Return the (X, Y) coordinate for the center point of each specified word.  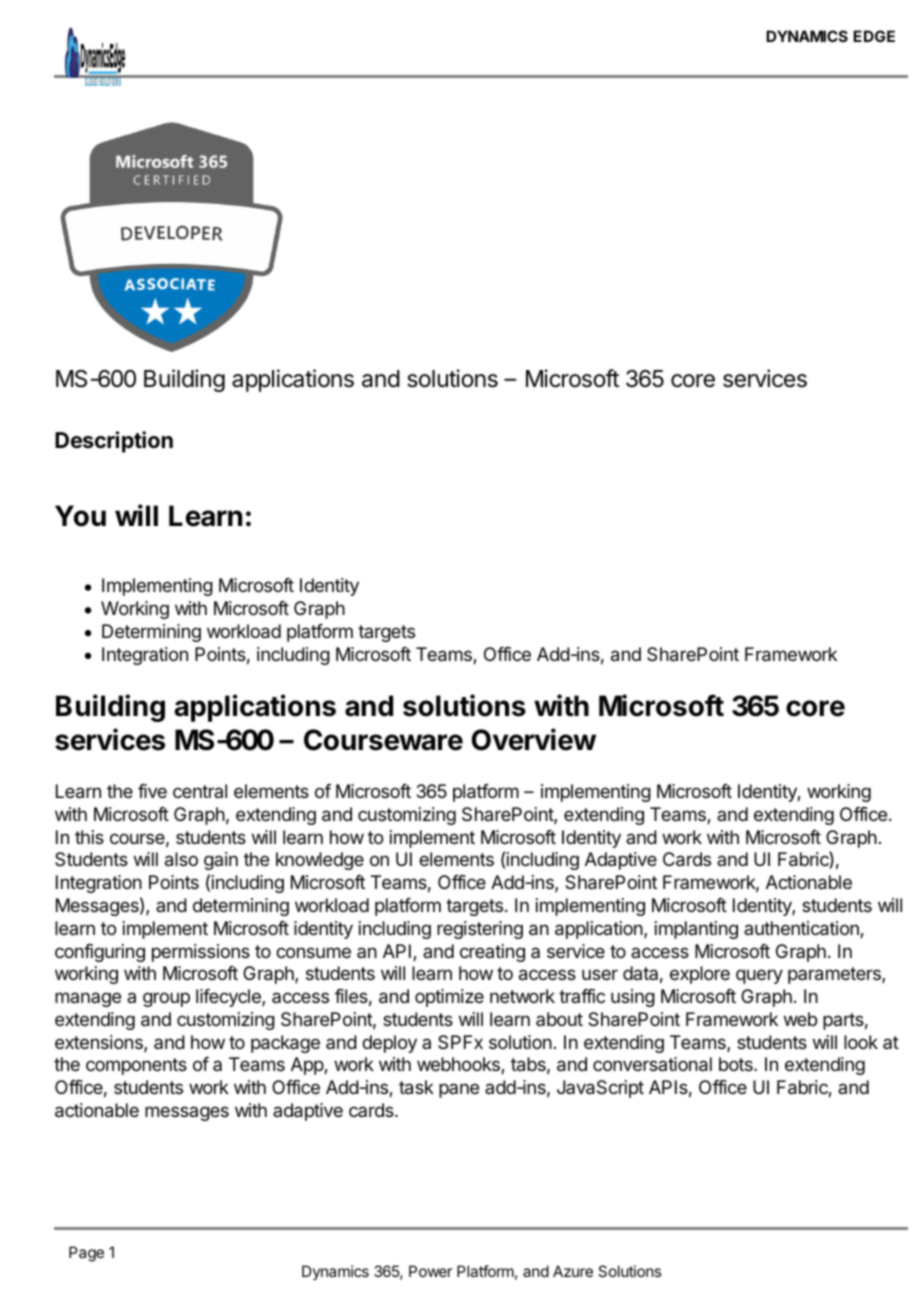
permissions (201, 953)
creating (492, 953)
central (200, 791)
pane (459, 1090)
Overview (533, 739)
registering (480, 930)
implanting (696, 930)
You (80, 516)
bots (737, 1064)
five (152, 791)
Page (86, 1254)
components (136, 1066)
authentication (802, 929)
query (759, 976)
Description (114, 442)
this (89, 837)
